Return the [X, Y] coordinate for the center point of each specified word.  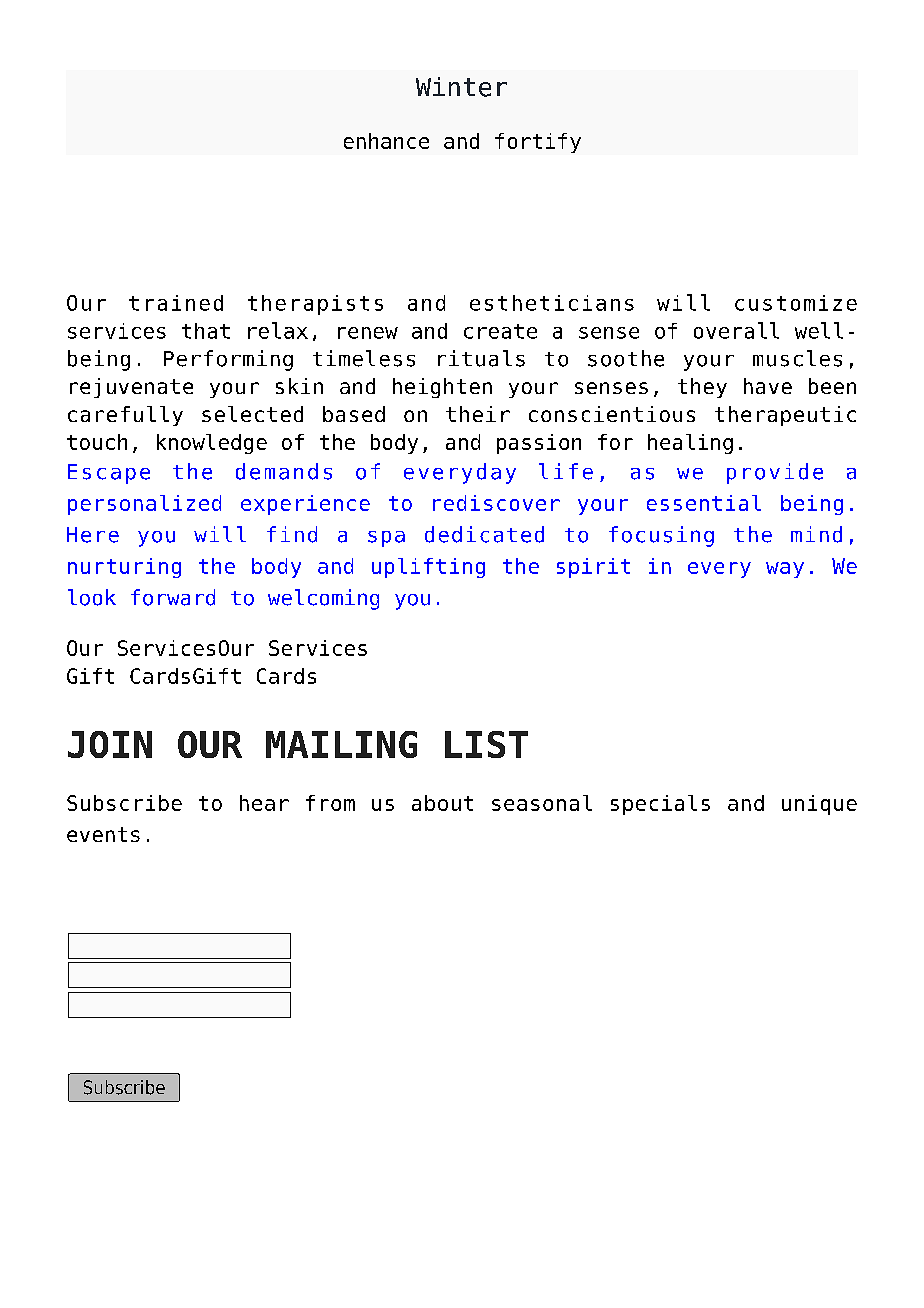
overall [736, 330]
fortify [538, 143]
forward [173, 597]
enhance [386, 141]
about [442, 803]
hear [264, 803]
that [206, 331]
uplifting [428, 568]
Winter [461, 87]
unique [819, 805]
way [785, 570]
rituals [481, 358]
